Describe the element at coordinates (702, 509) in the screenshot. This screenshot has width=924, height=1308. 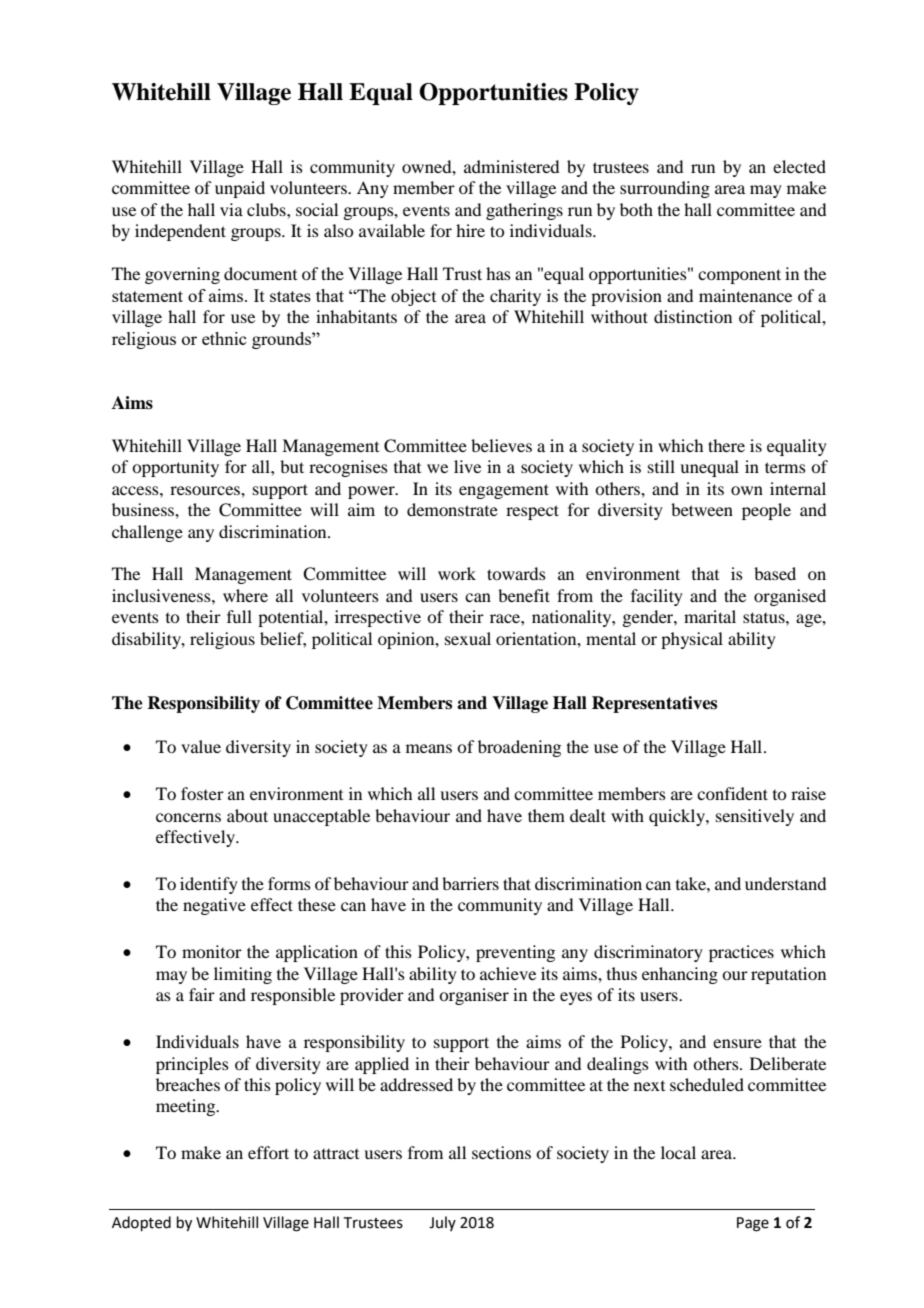
I see `between` at that location.
